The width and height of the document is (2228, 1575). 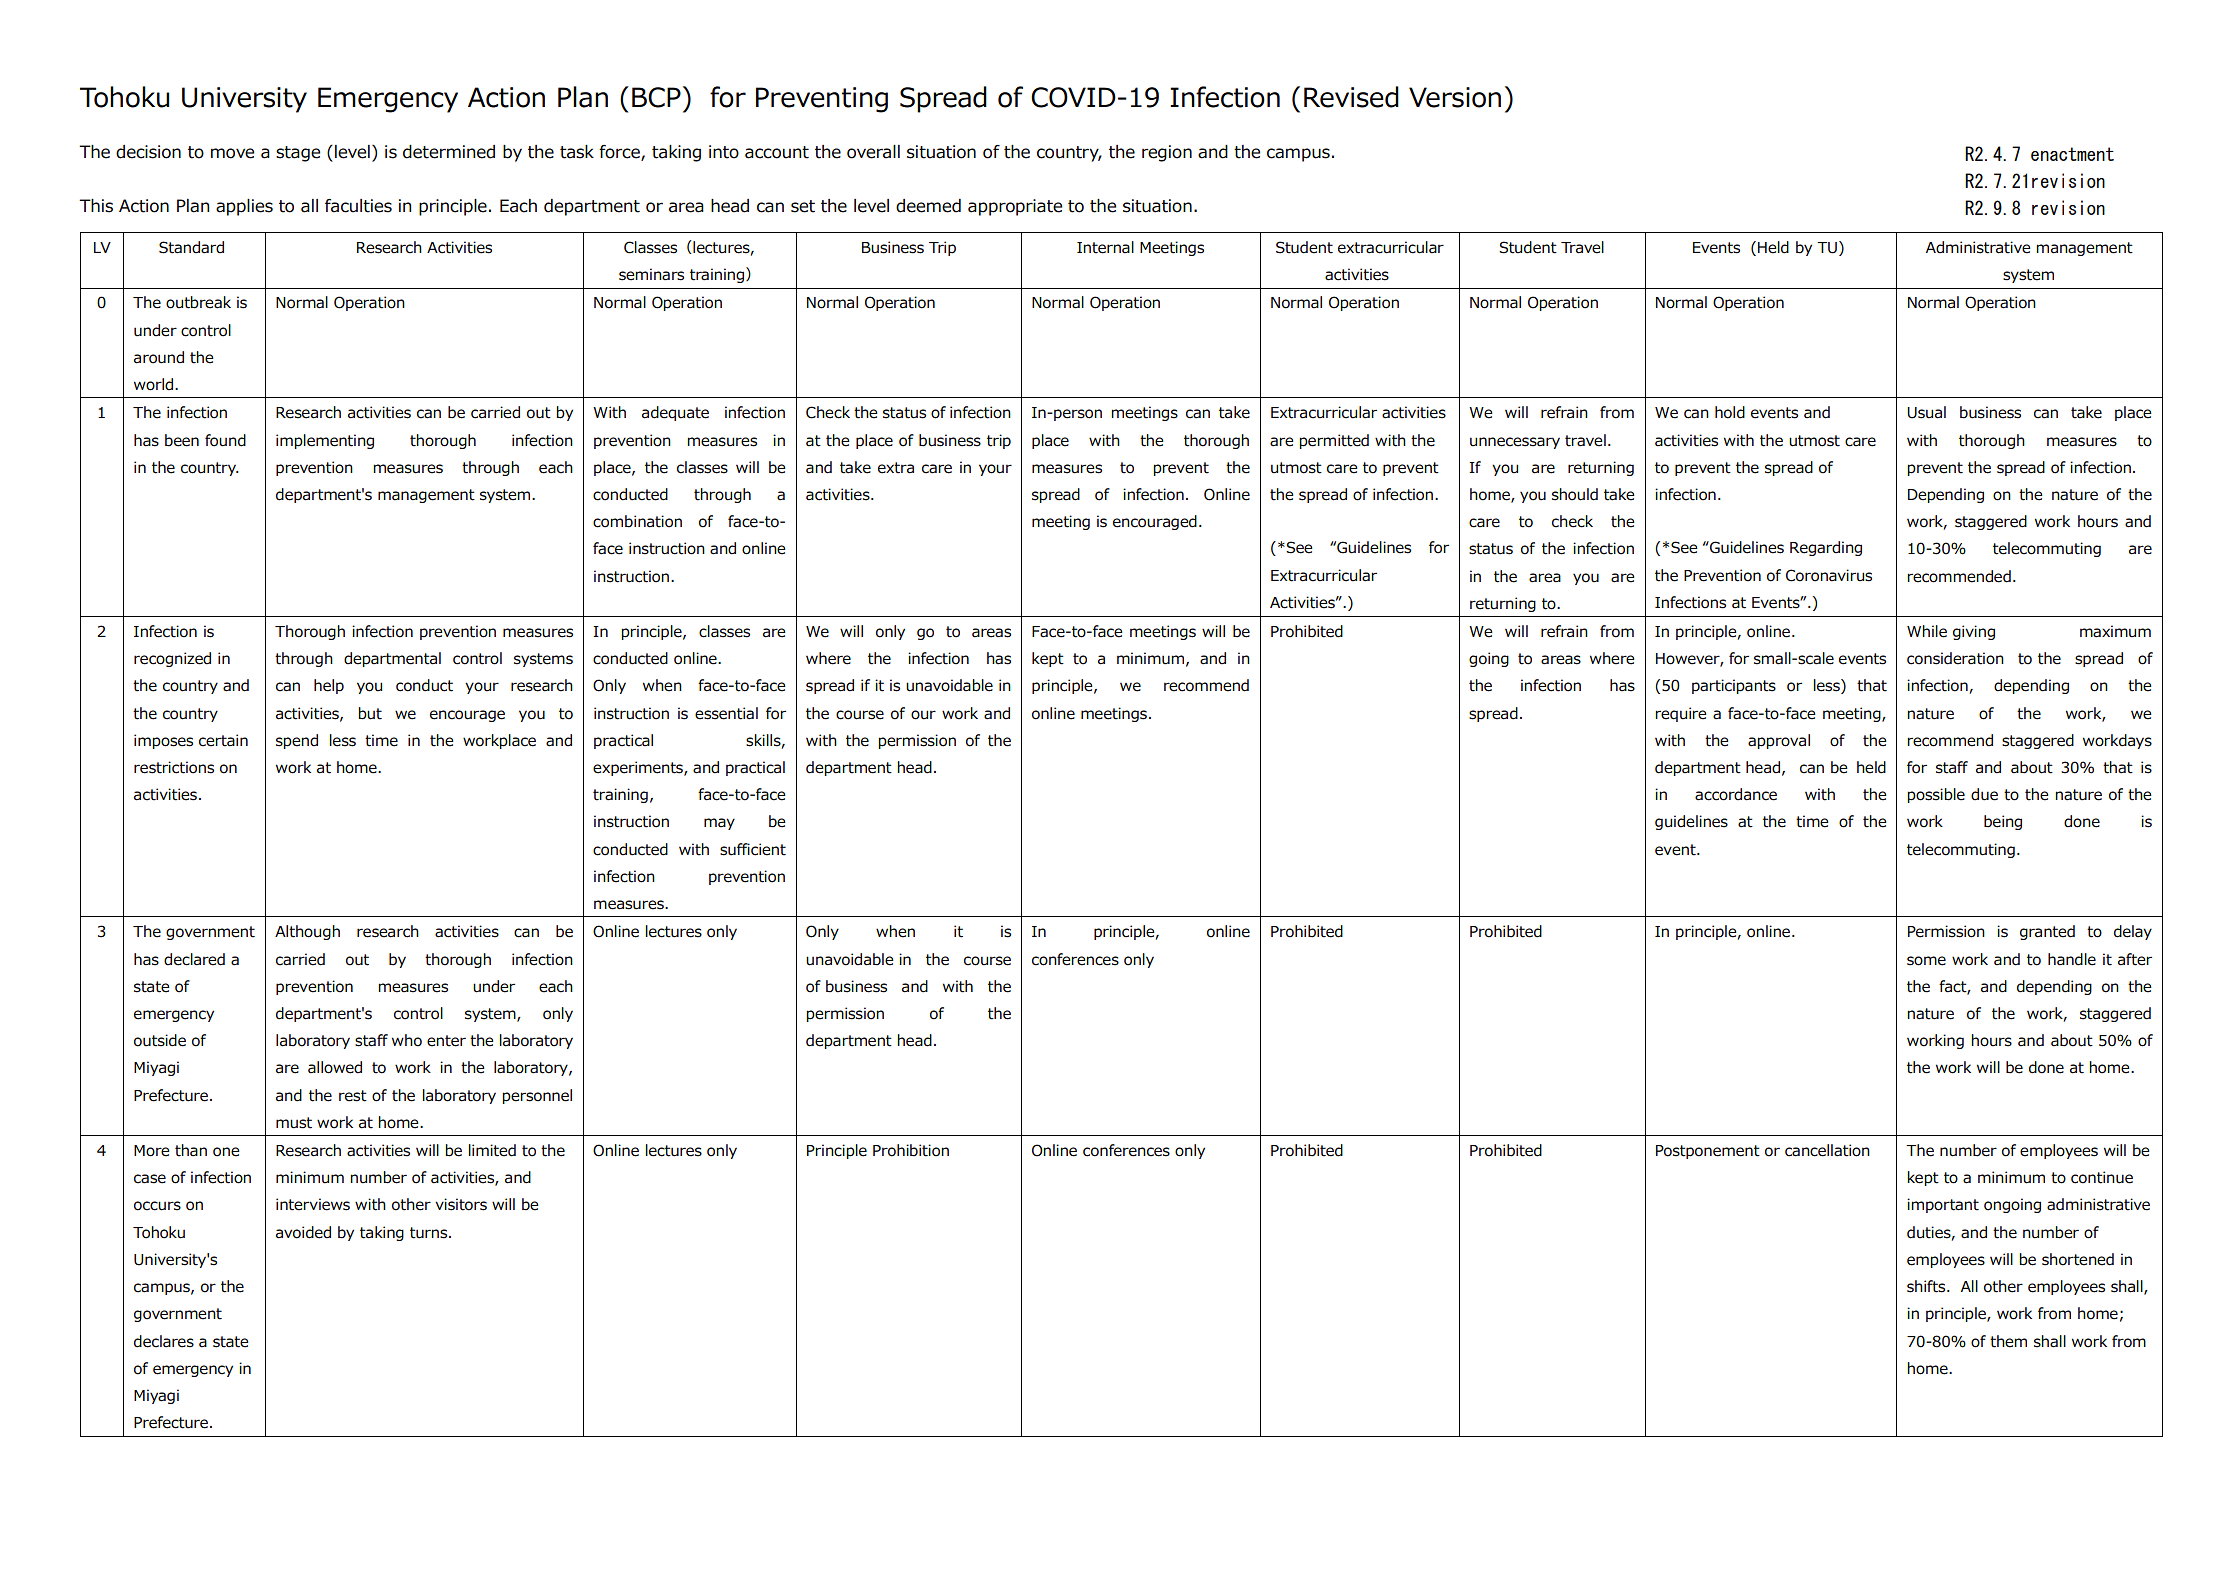 I want to click on permitted, so click(x=1334, y=441).
